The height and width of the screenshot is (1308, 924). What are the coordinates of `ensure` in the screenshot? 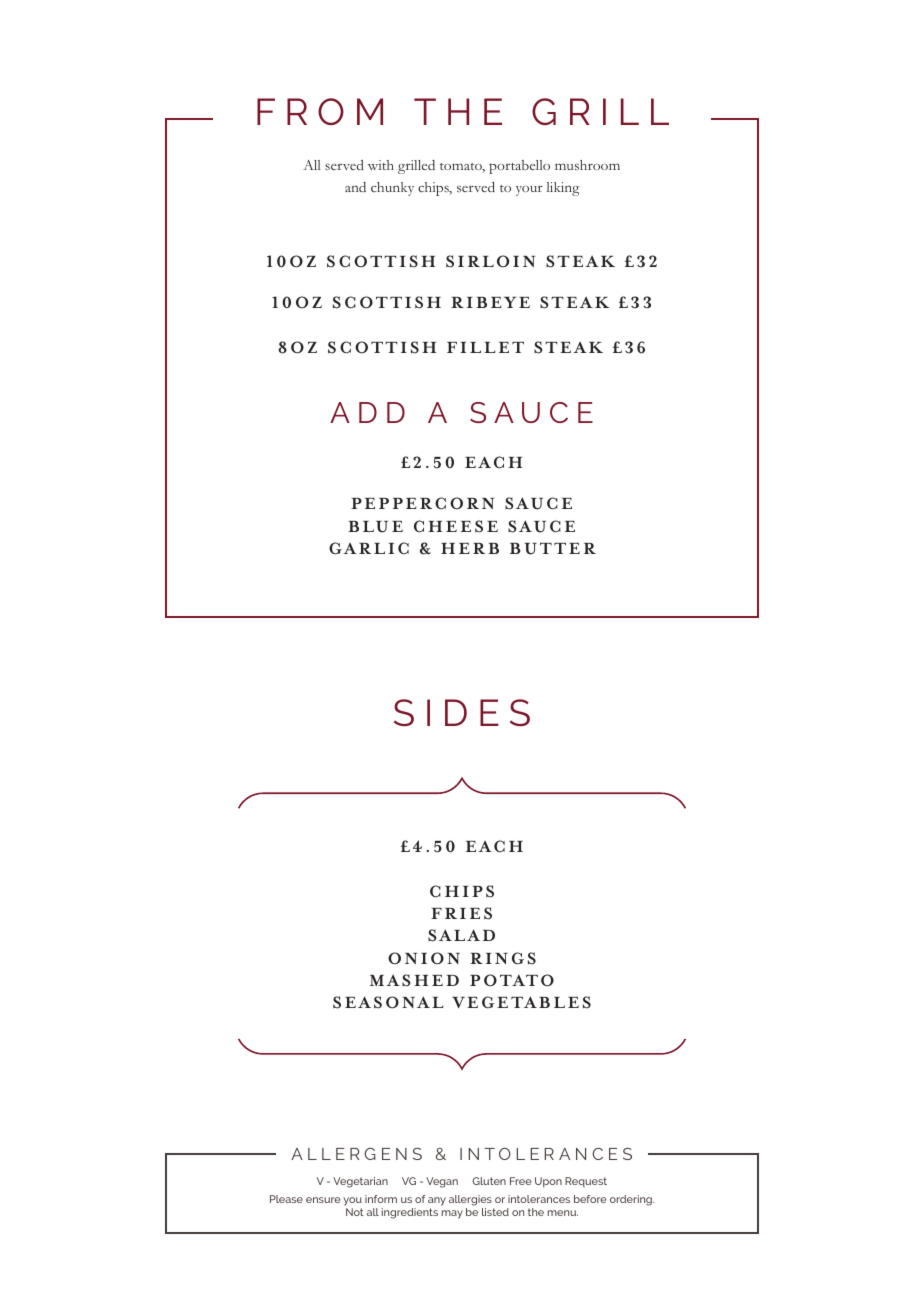 It's located at (323, 1200).
